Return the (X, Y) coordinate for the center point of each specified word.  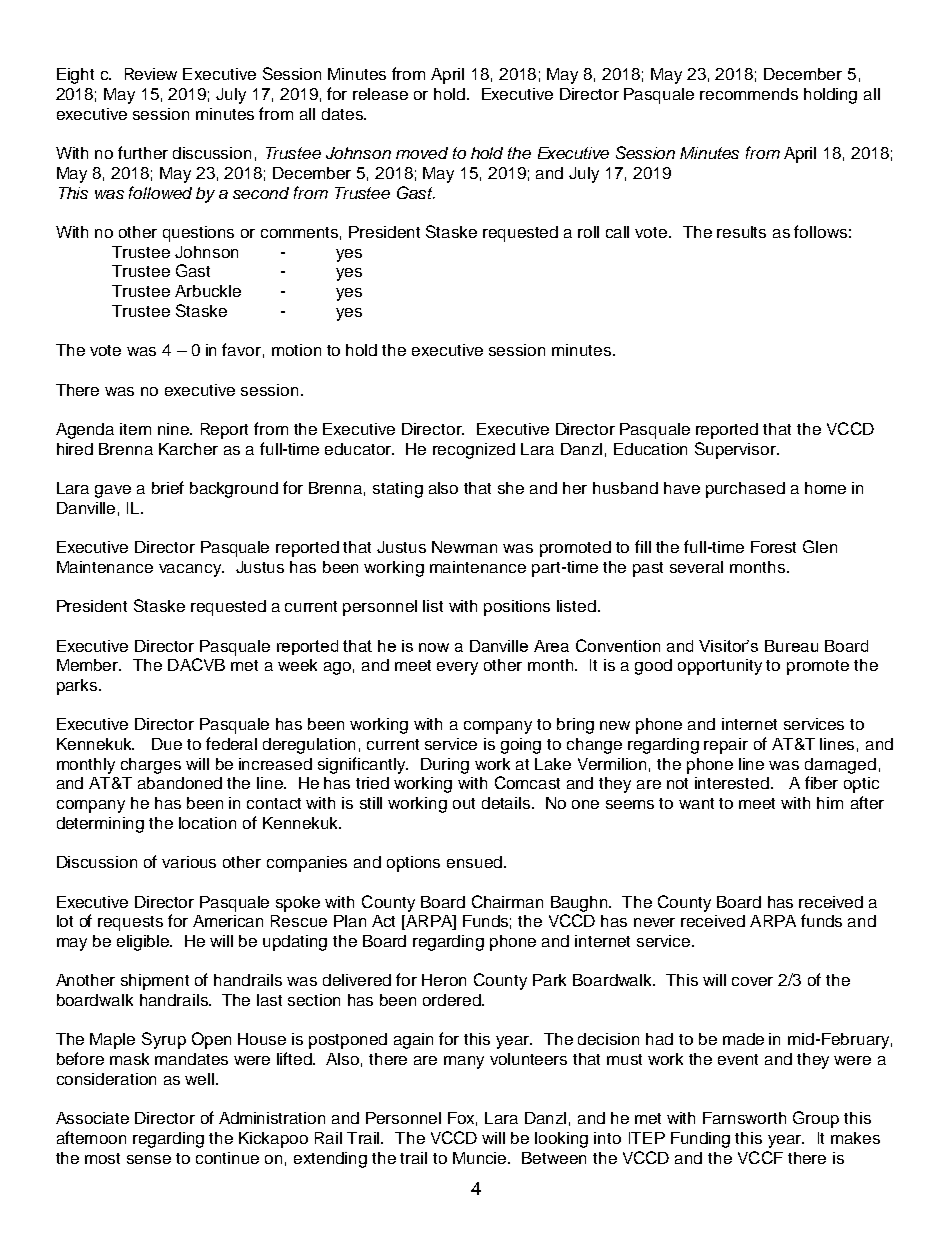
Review (151, 74)
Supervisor (736, 450)
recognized (474, 451)
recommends (749, 94)
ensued (476, 862)
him (830, 803)
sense (149, 1159)
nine (174, 429)
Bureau (791, 646)
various (189, 862)
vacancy (191, 570)
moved (422, 153)
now (434, 647)
